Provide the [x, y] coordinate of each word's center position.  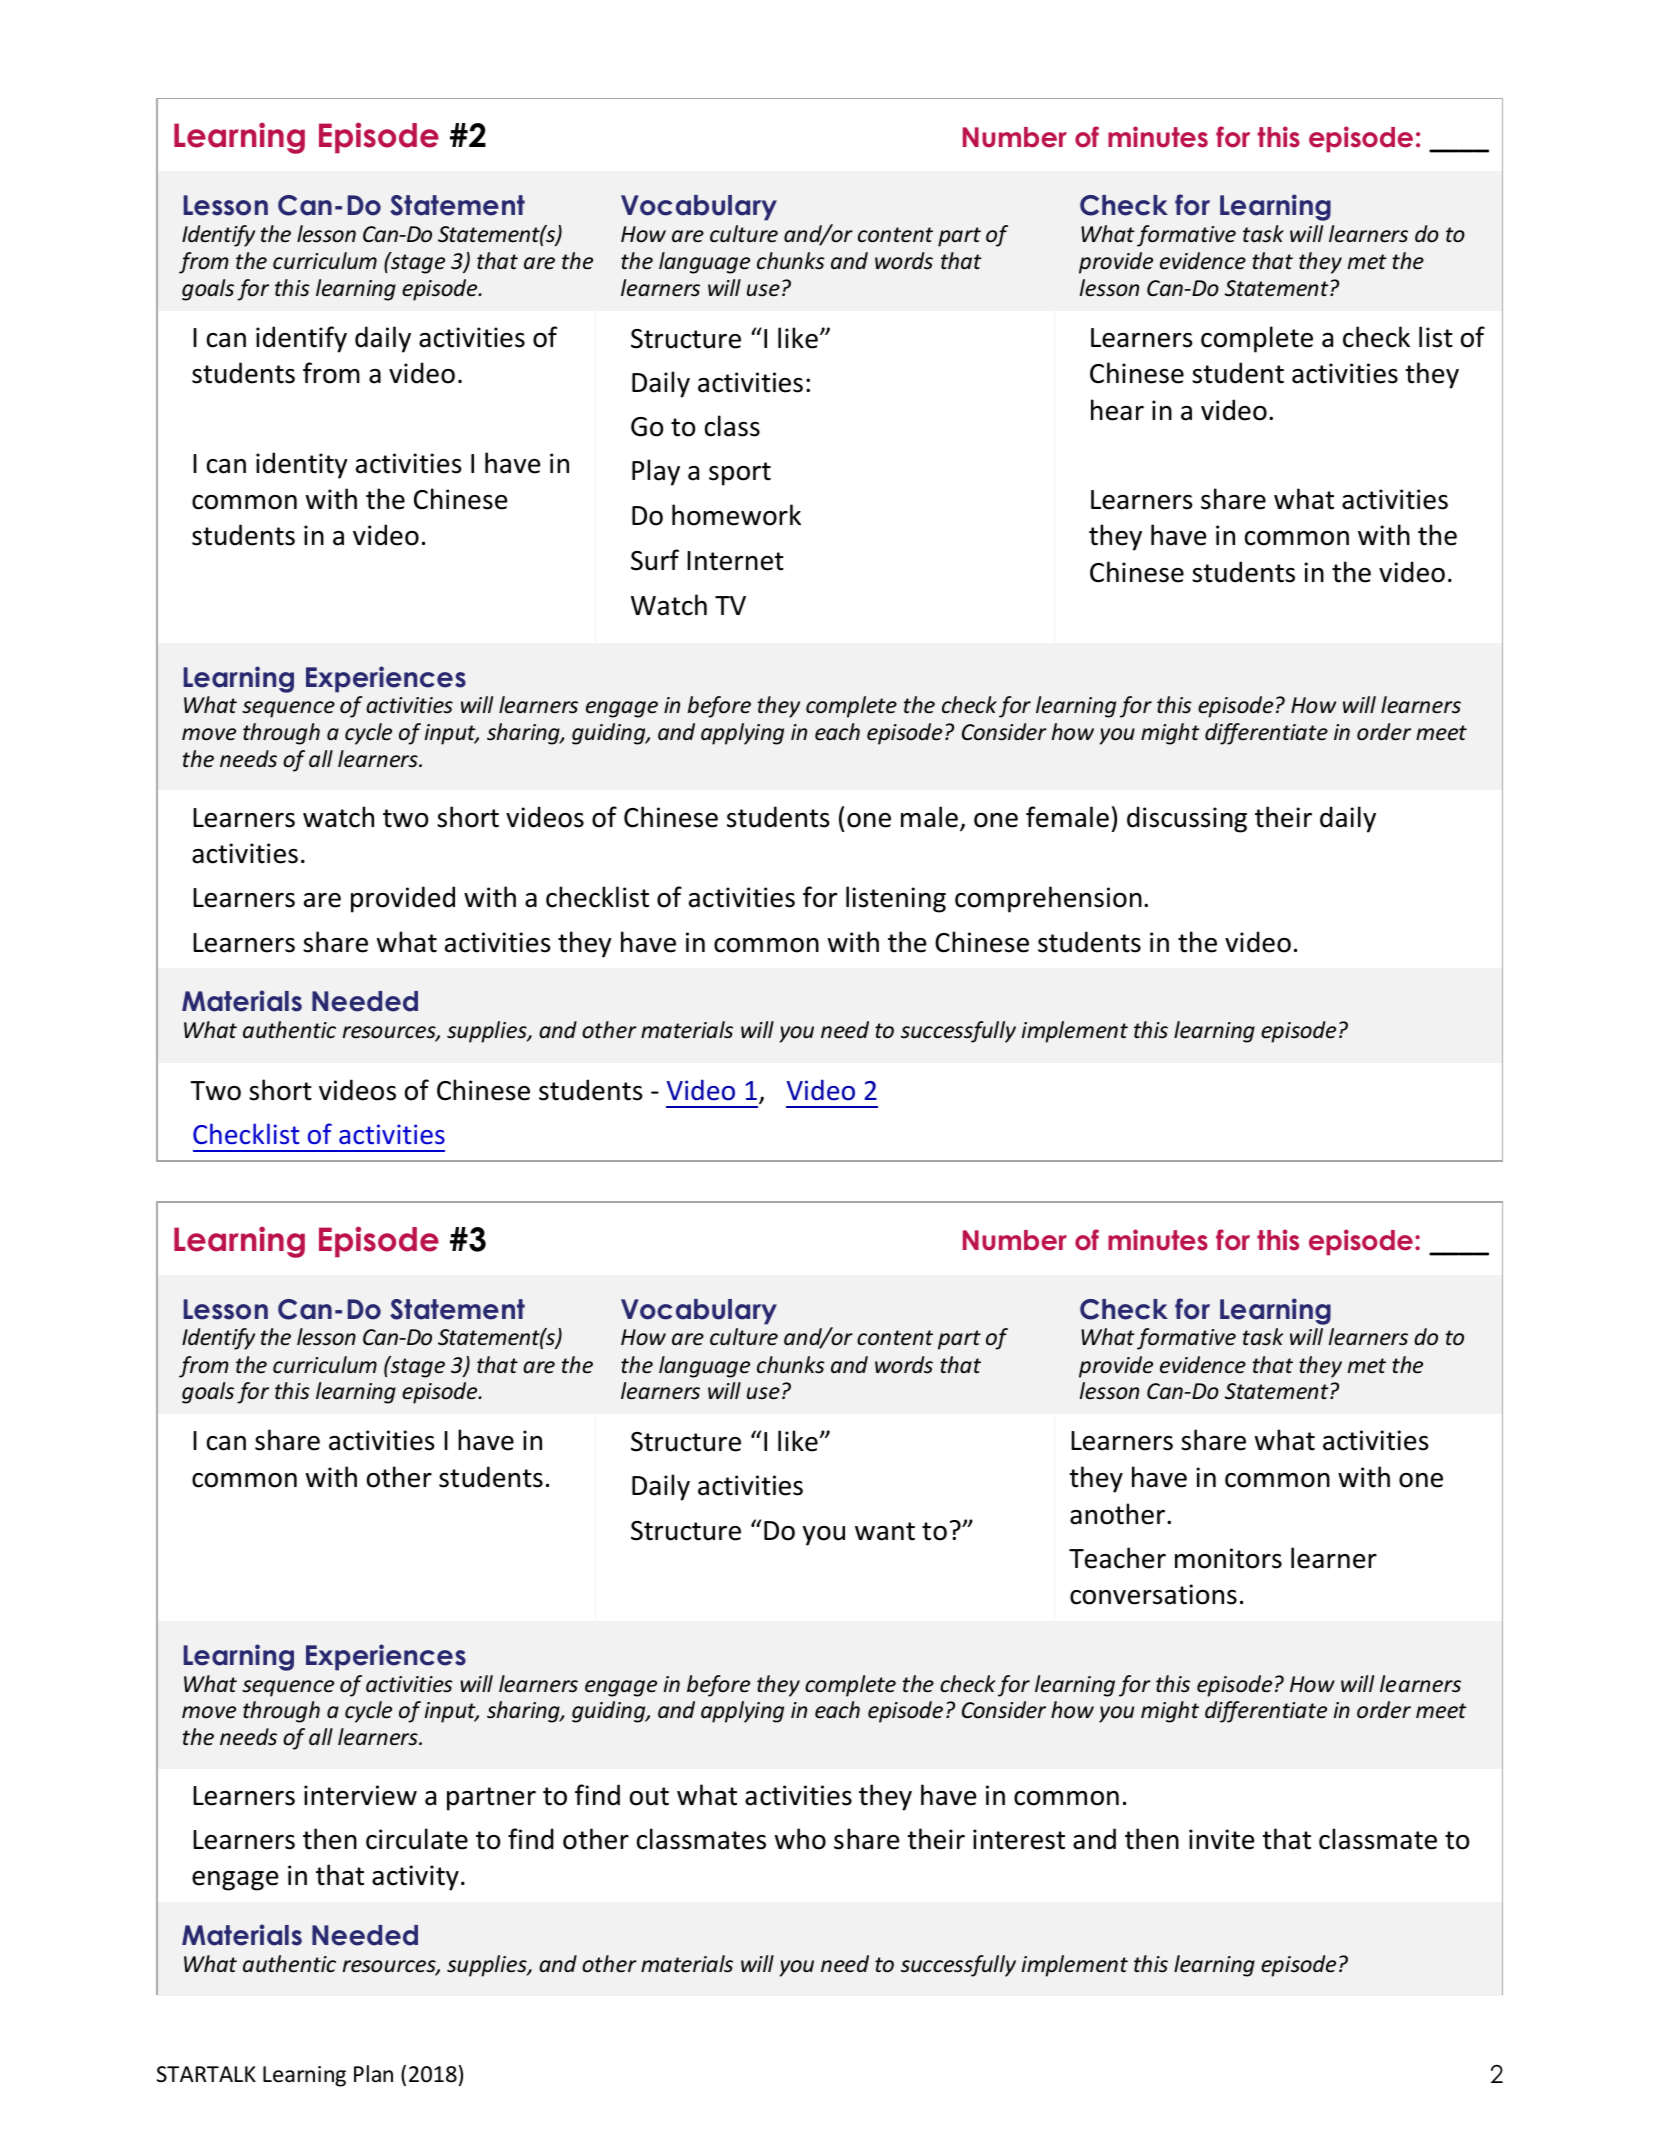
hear [1117, 410]
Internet [735, 561]
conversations [1153, 1594]
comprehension [1048, 899]
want [885, 1531]
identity [301, 465]
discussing [1187, 819]
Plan [373, 2074]
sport [740, 474]
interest [1019, 1839]
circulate [417, 1839]
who [800, 1839]
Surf [655, 560]
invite [1221, 1839]
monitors [1228, 1558]
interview [360, 1795]
